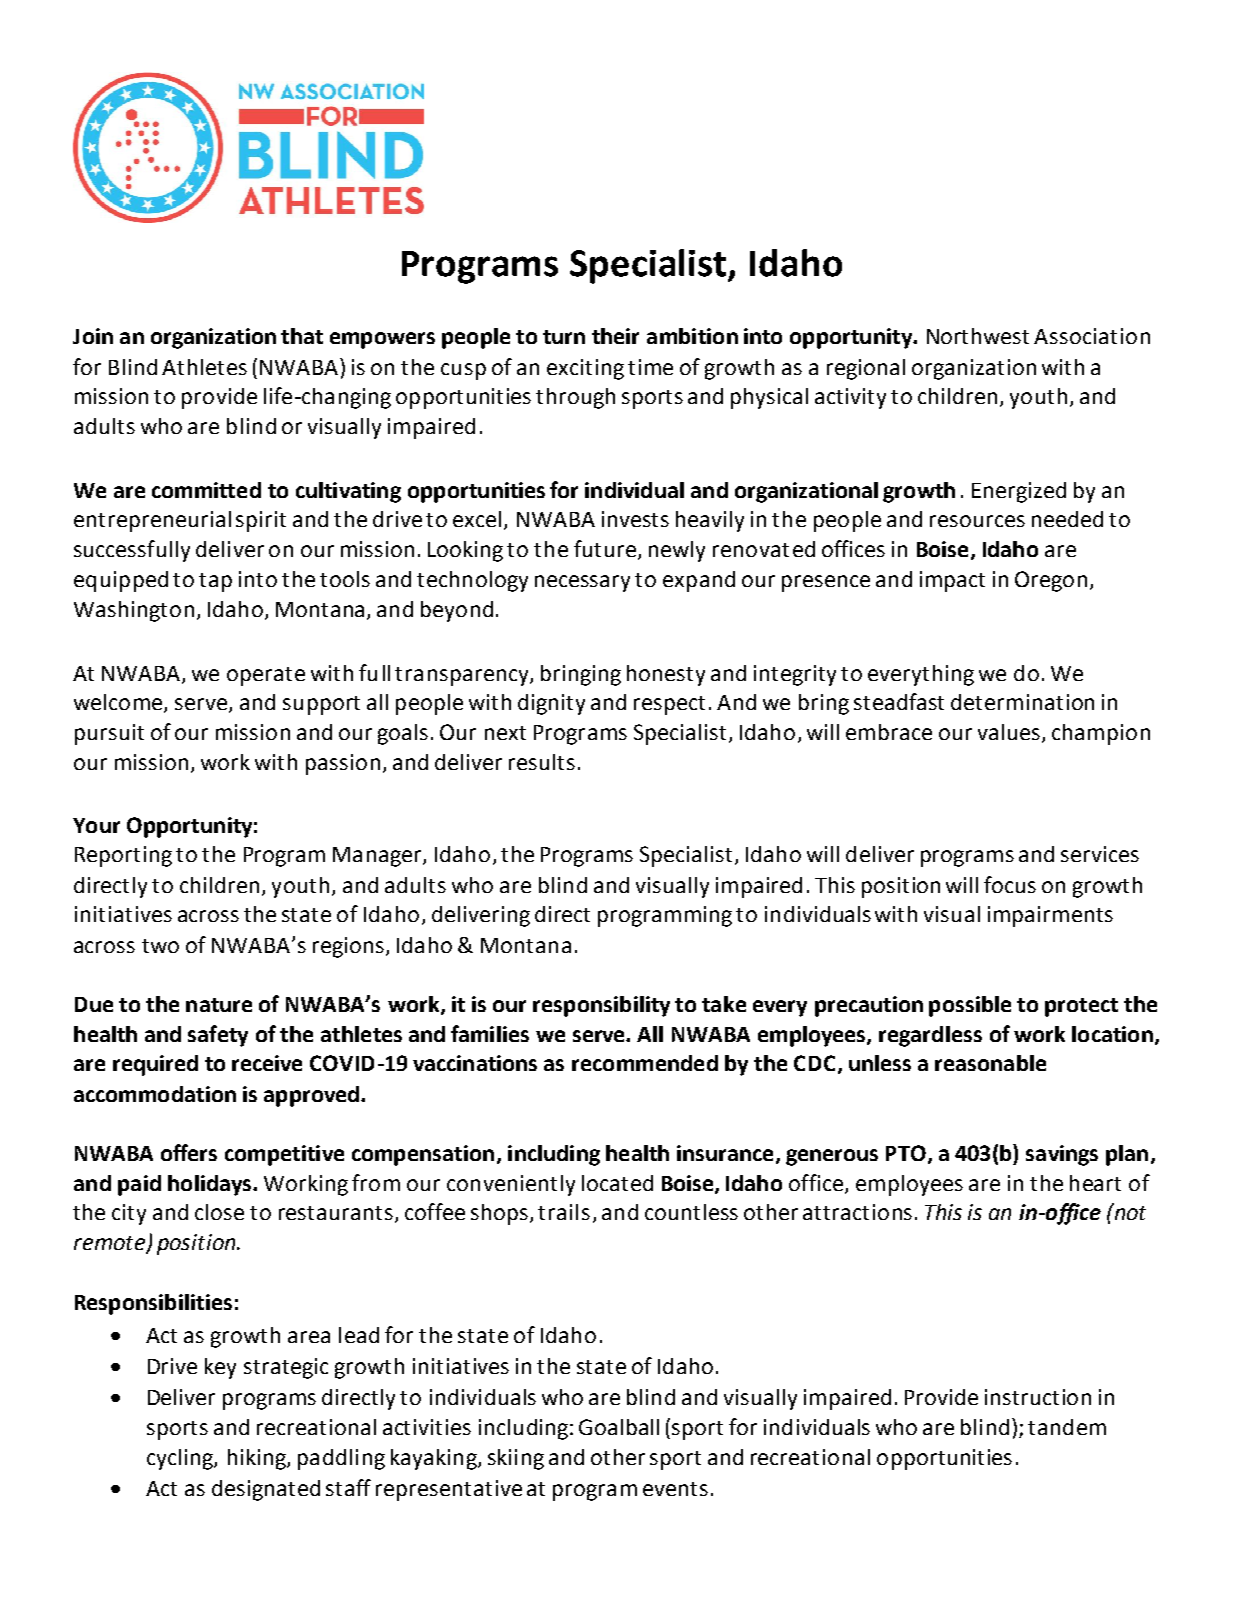 Image resolution: width=1243 pixels, height=1609 pixels. Describe the element at coordinates (617, 1183) in the document. I see `located` at that location.
